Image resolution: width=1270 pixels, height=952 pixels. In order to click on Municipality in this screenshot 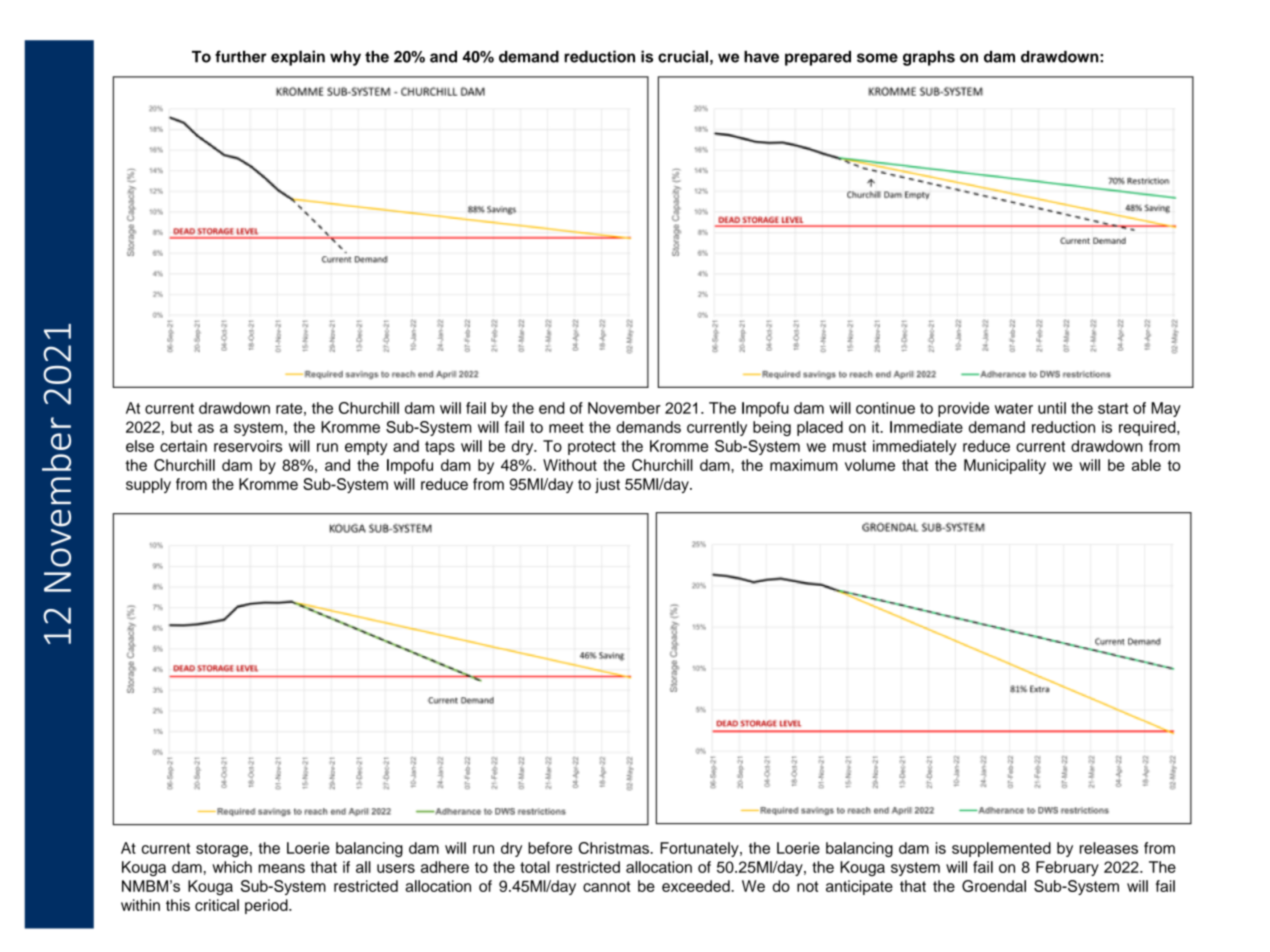, I will do `click(1005, 466)`.
